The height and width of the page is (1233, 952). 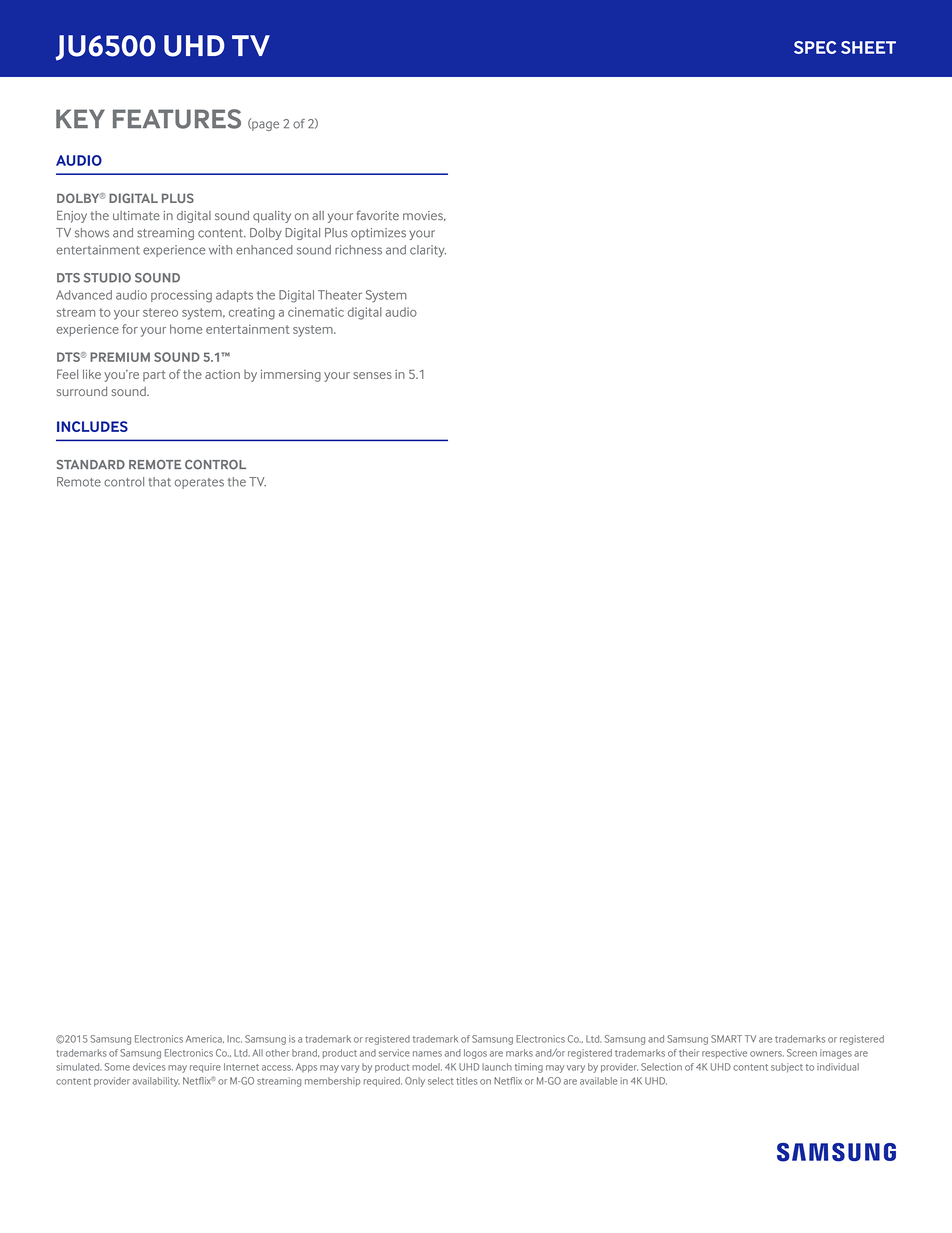 I want to click on FEATURES, so click(x=177, y=119).
